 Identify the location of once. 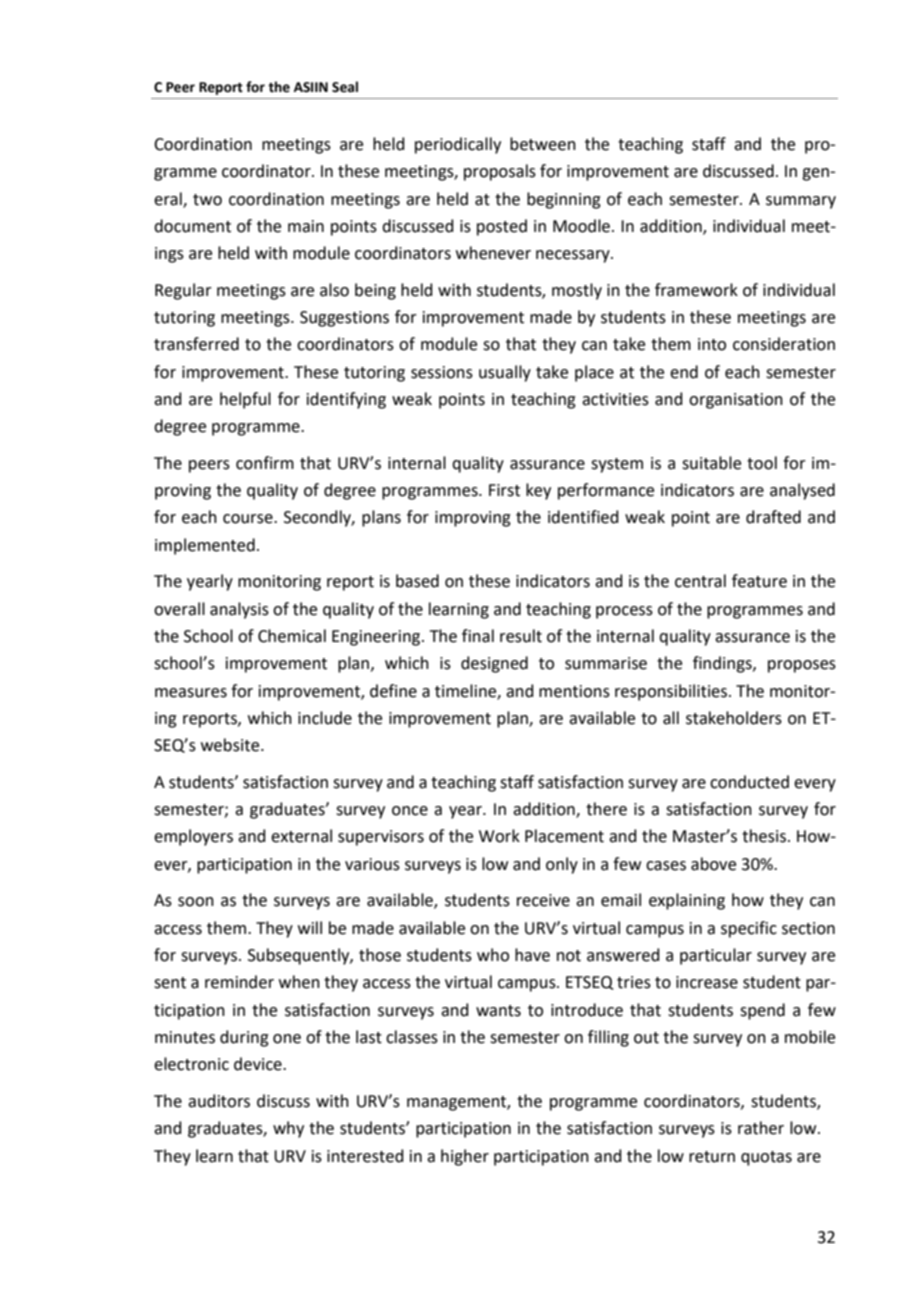
(410, 811).
